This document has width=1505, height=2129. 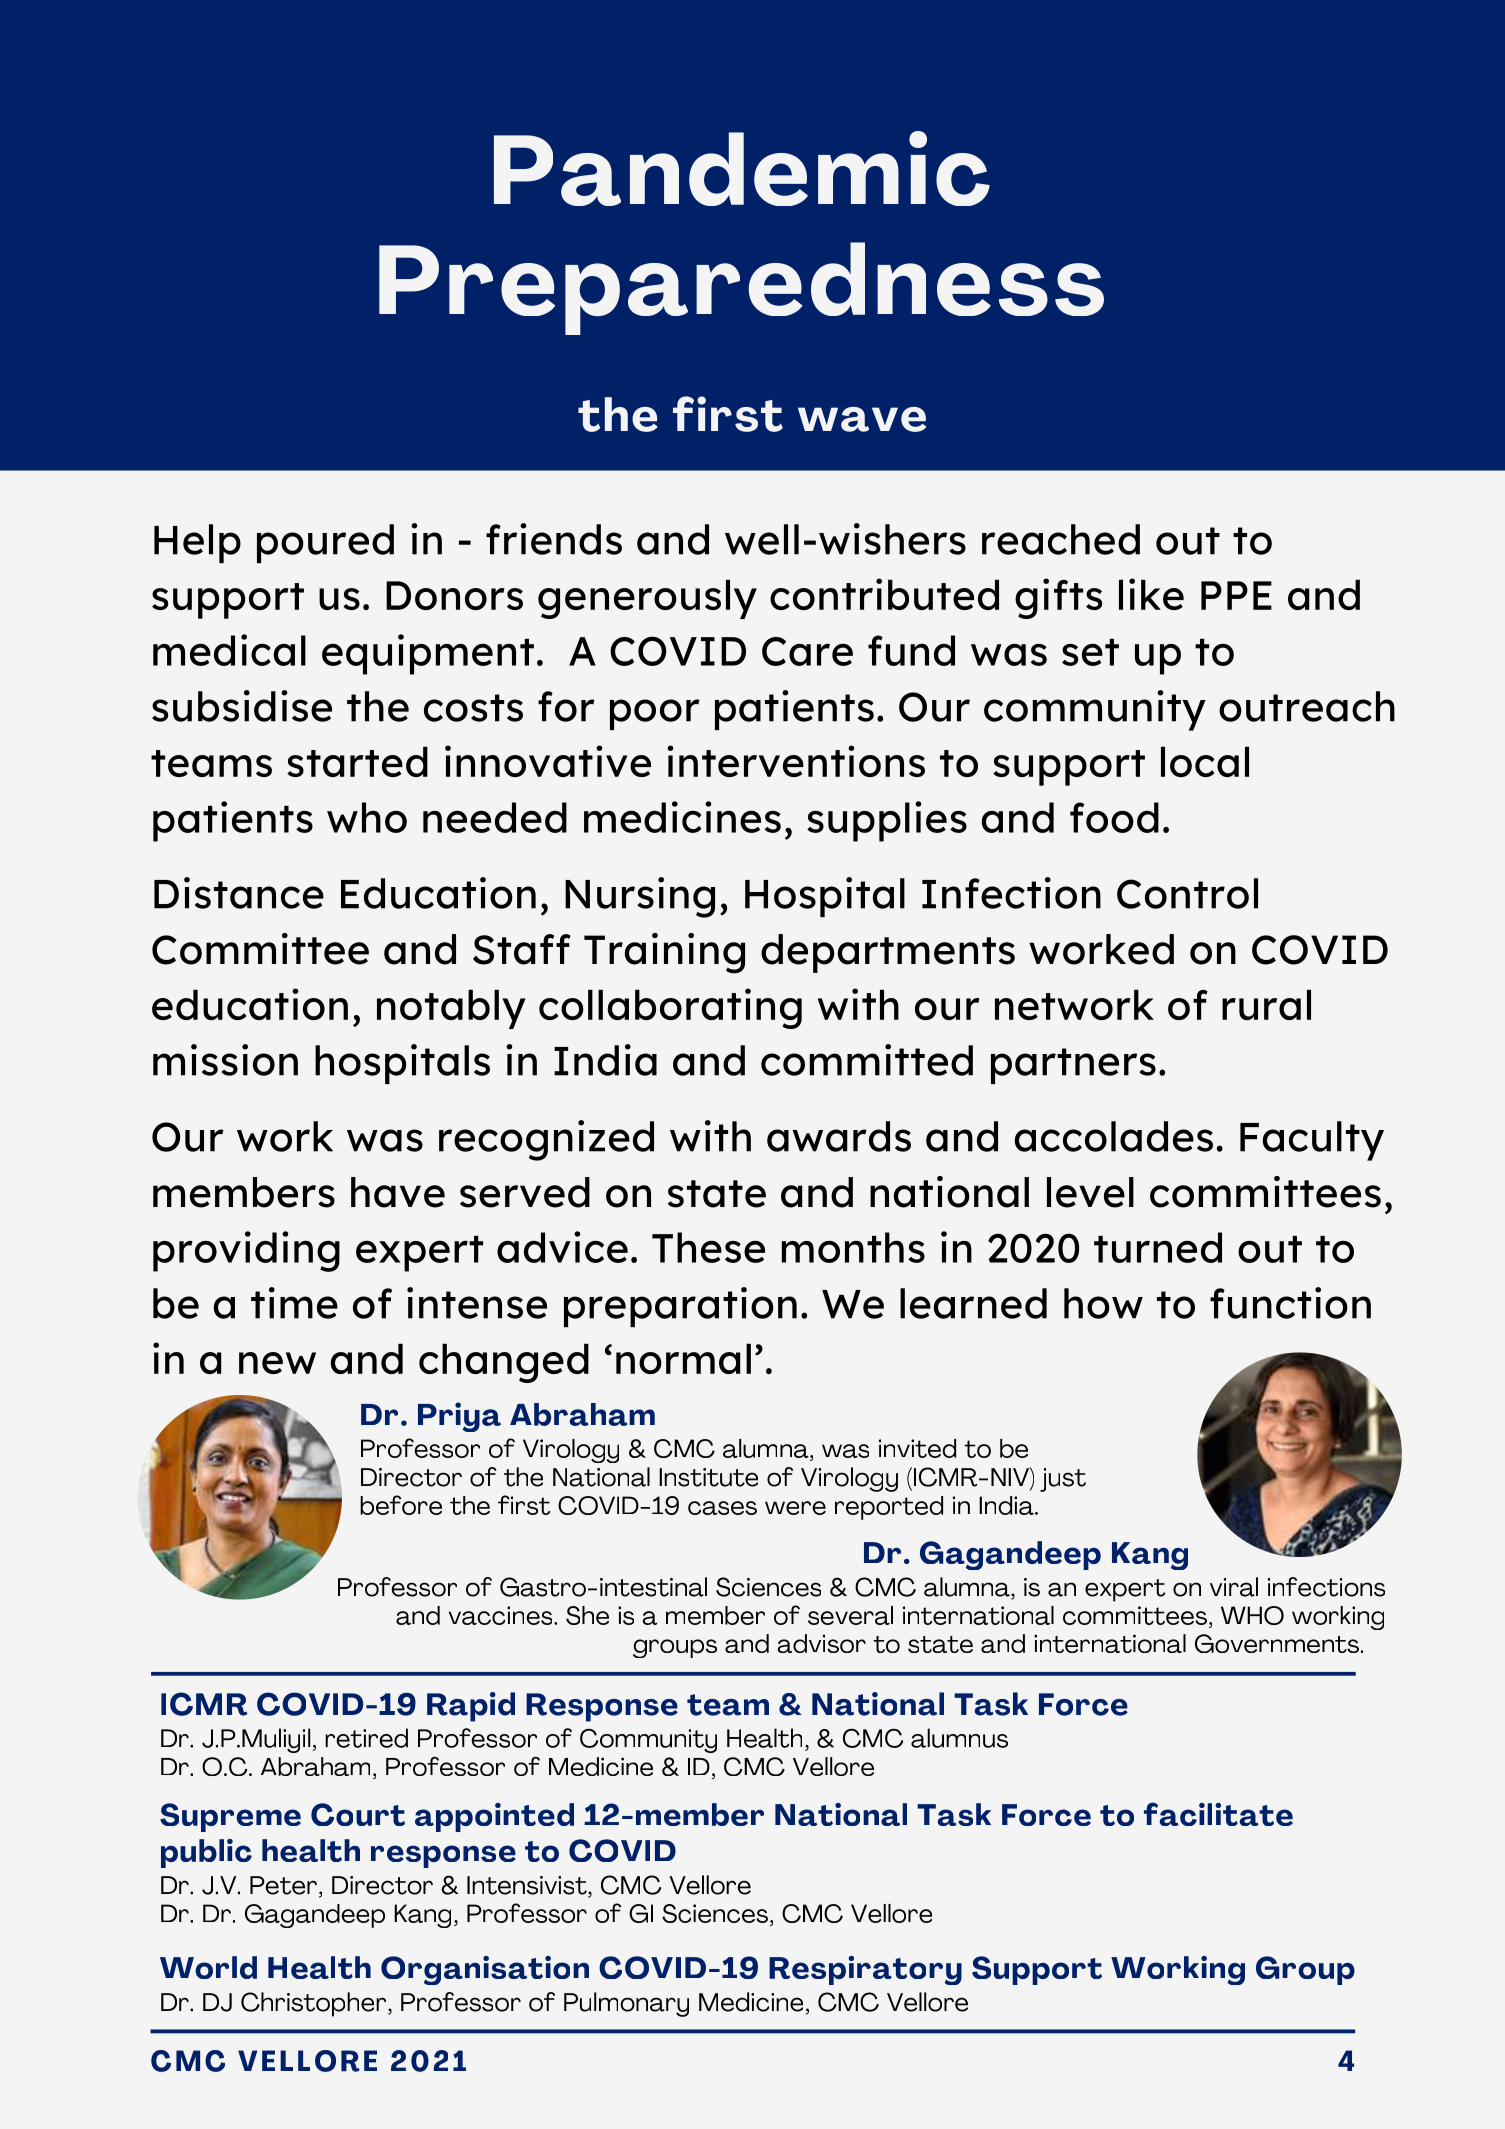 I want to click on mission, so click(x=225, y=1060).
